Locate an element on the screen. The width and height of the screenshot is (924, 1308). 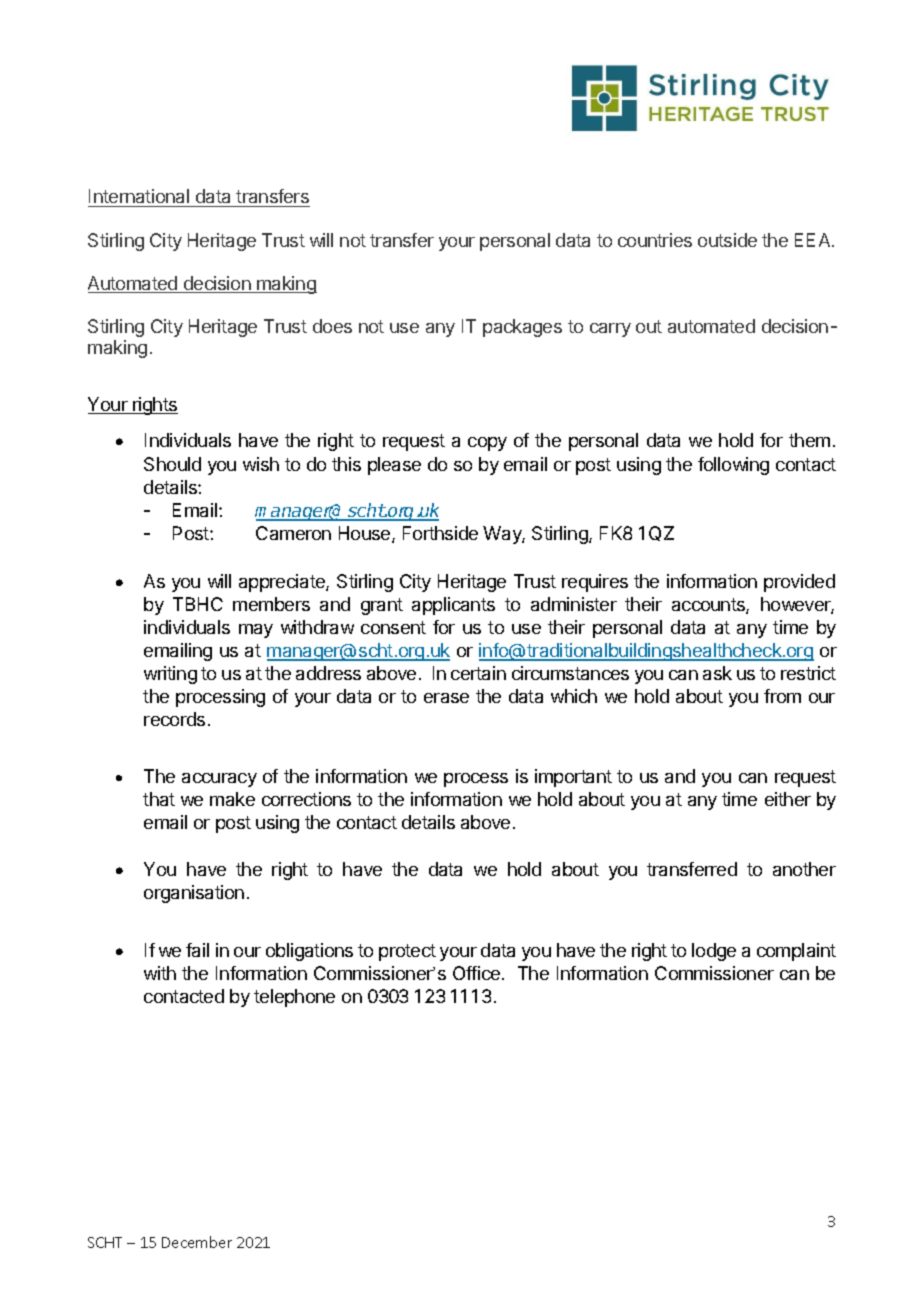
packages is located at coordinates (522, 328).
